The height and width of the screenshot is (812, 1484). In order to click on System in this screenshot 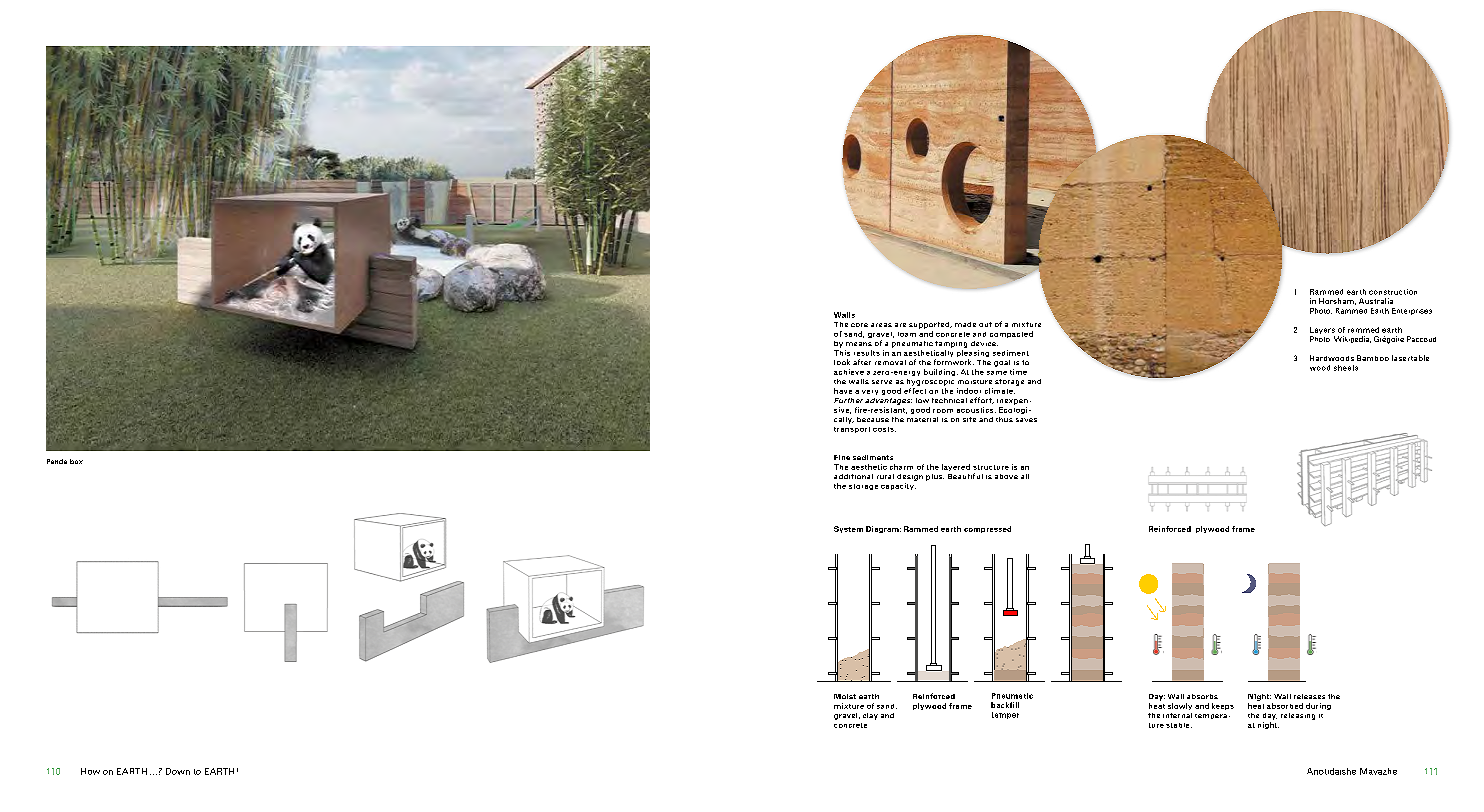, I will do `click(848, 529)`.
